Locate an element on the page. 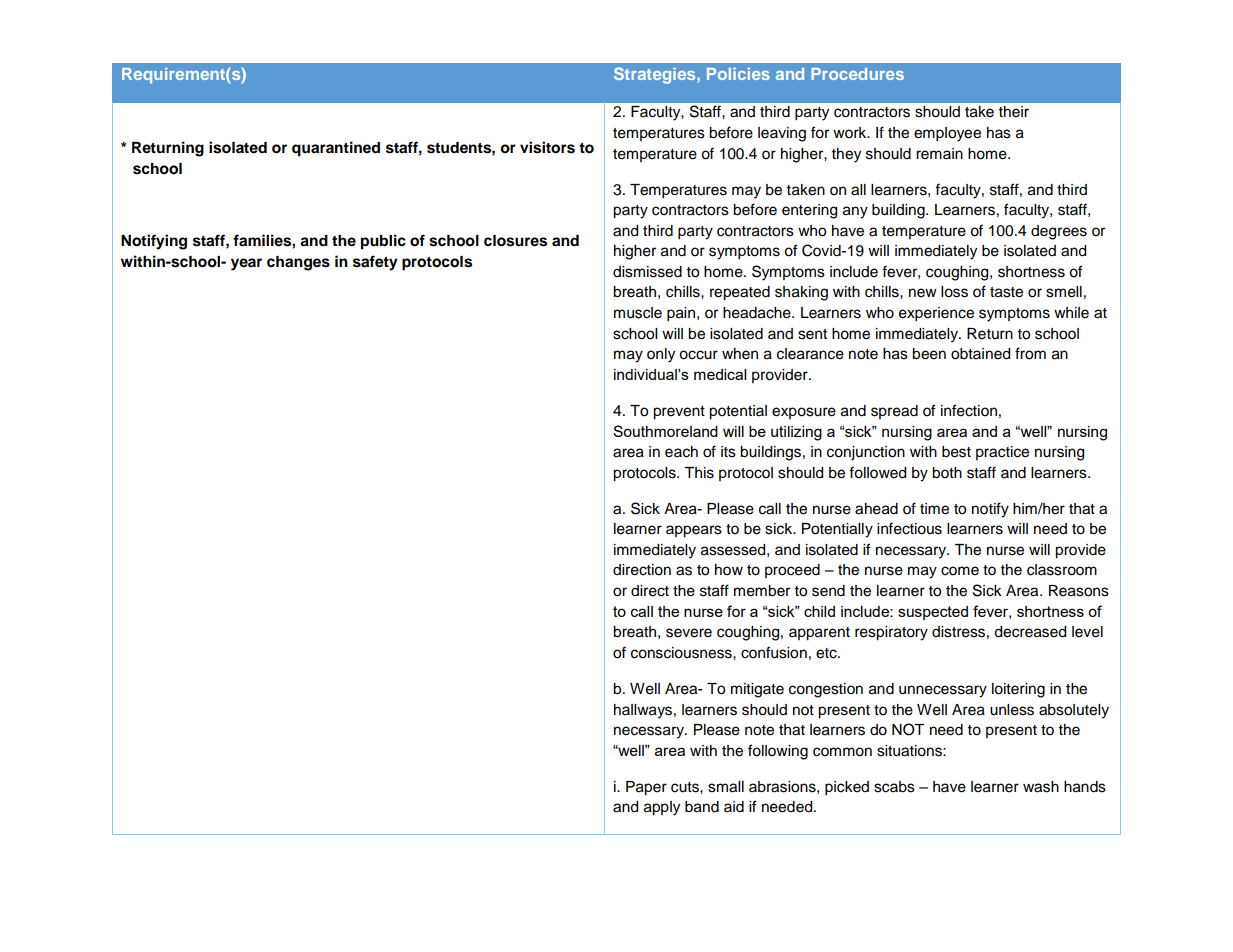  Paper is located at coordinates (646, 788).
